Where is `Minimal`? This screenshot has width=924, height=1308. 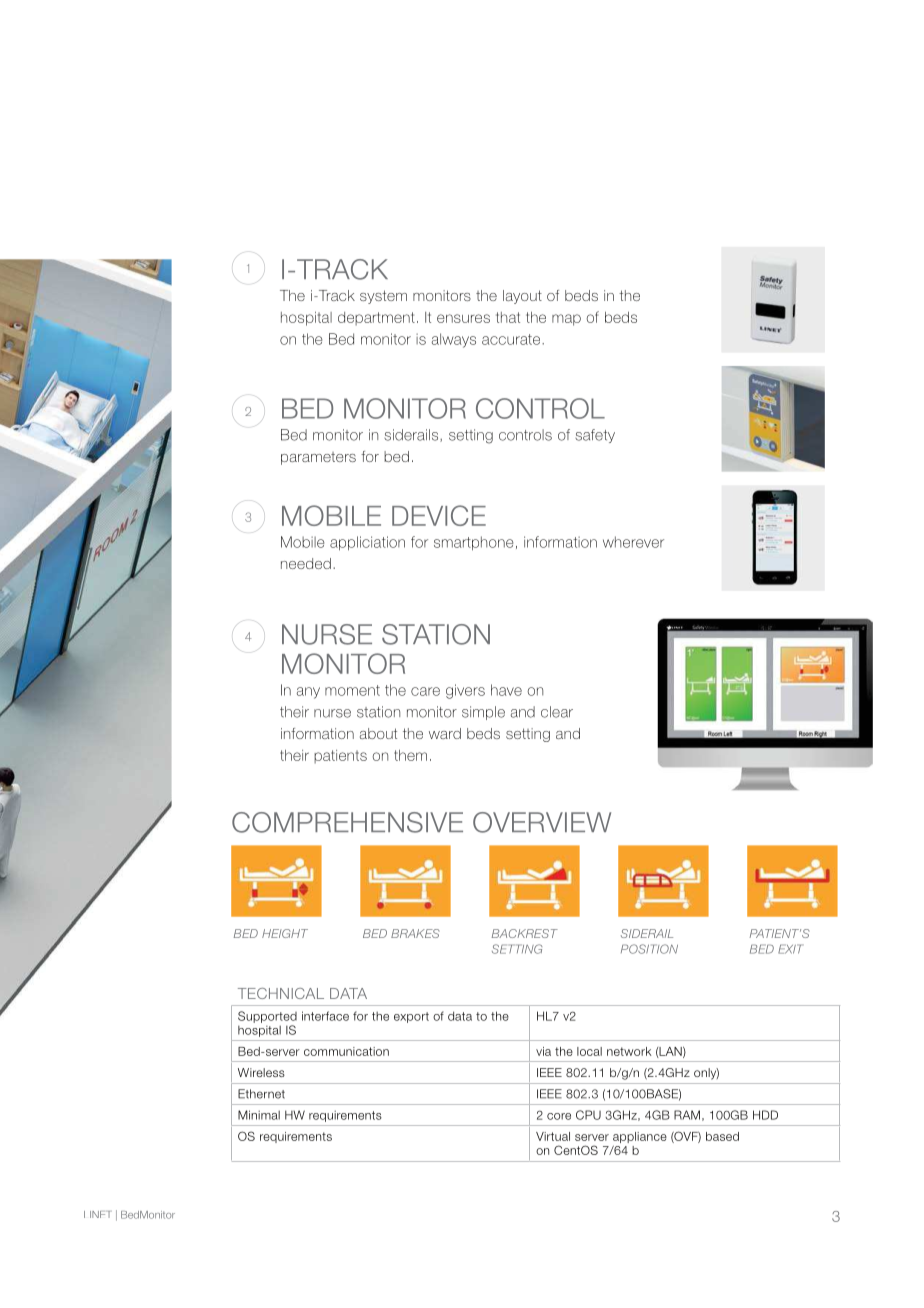 Minimal is located at coordinates (259, 1115).
